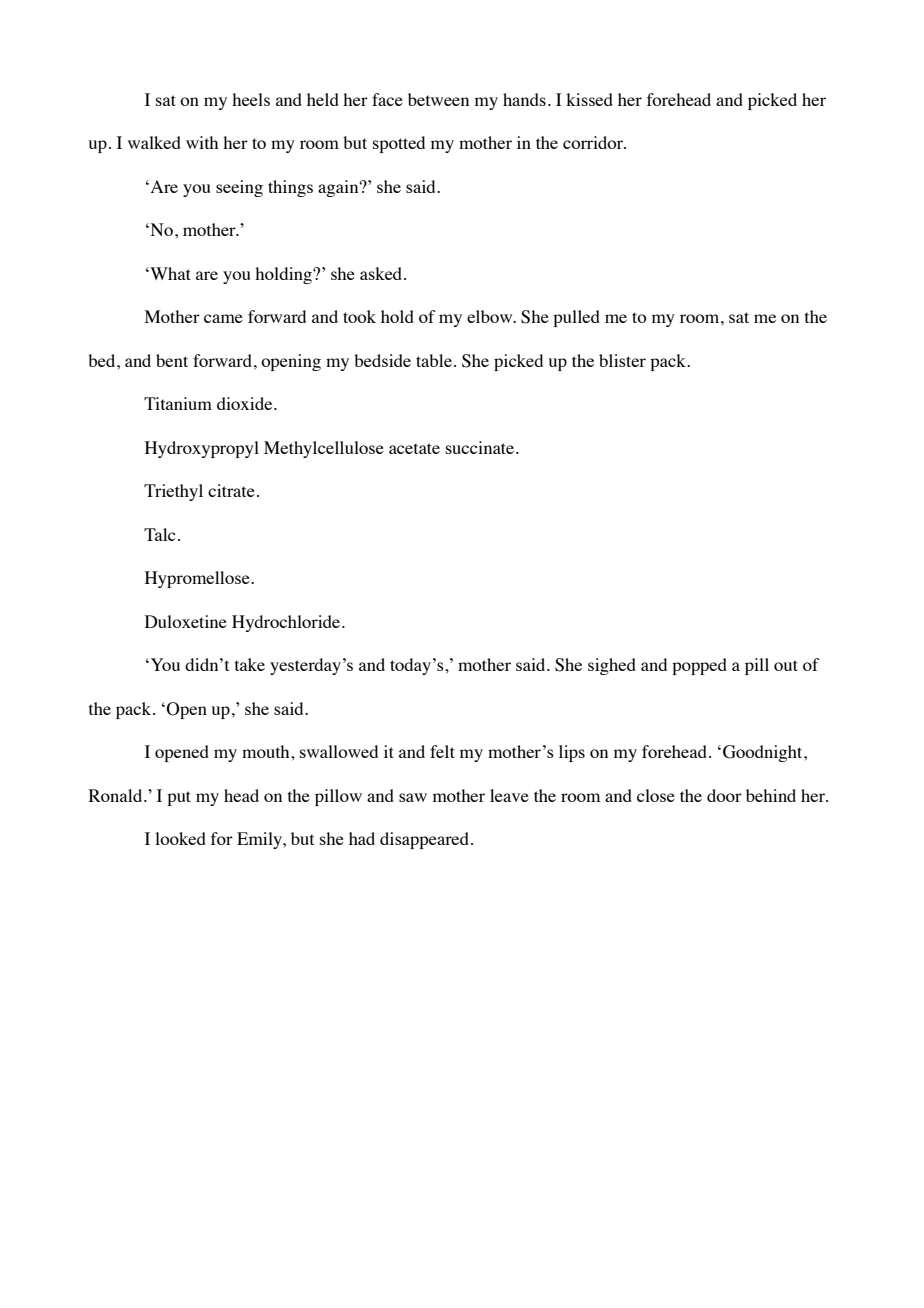  What do you see at coordinates (414, 448) in the page?
I see `acetate` at bounding box center [414, 448].
